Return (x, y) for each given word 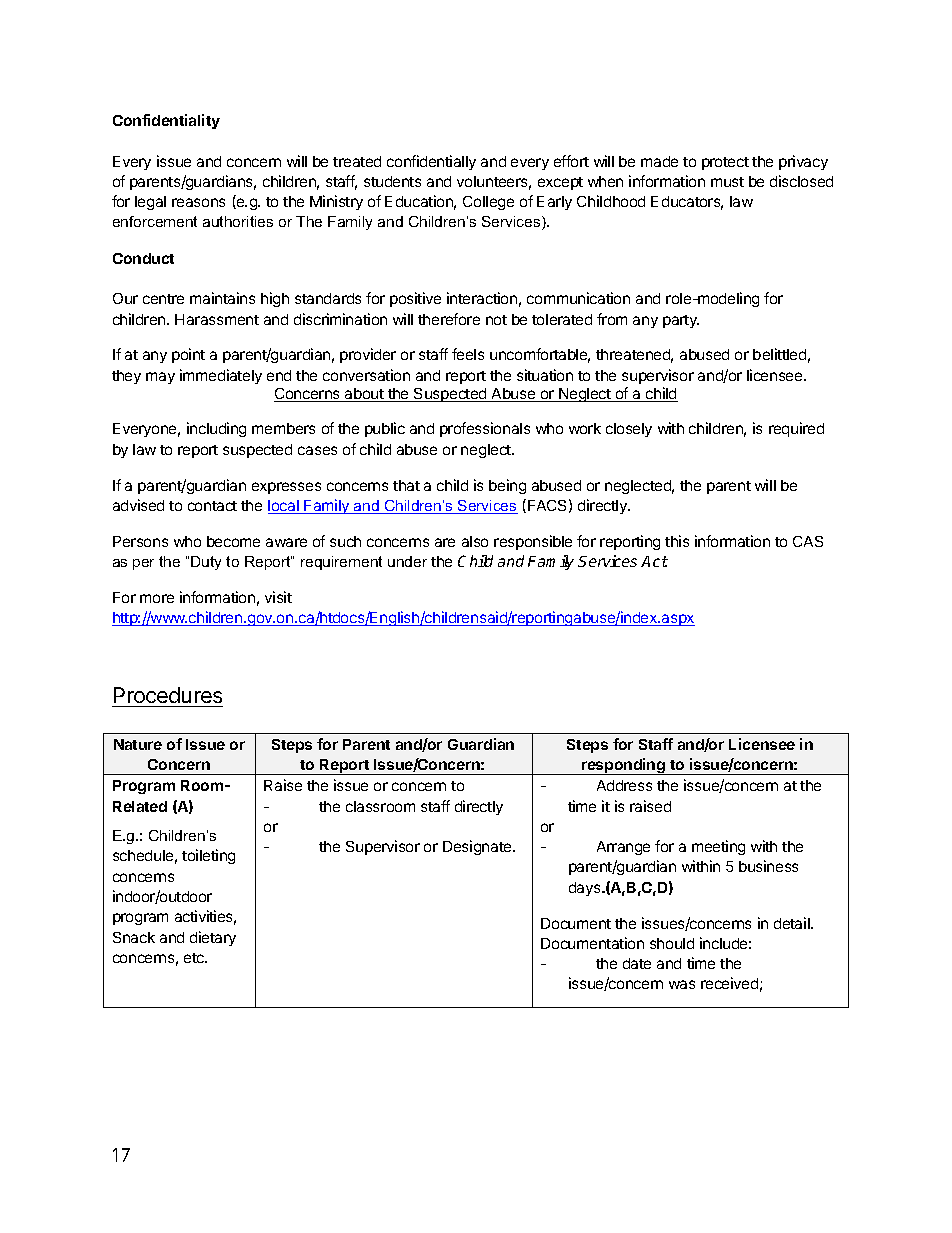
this (677, 541)
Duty (206, 563)
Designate (478, 847)
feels (468, 354)
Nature (138, 744)
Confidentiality (166, 121)
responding (623, 766)
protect (725, 163)
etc (195, 958)
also (475, 541)
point (188, 355)
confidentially (431, 162)
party (681, 321)
